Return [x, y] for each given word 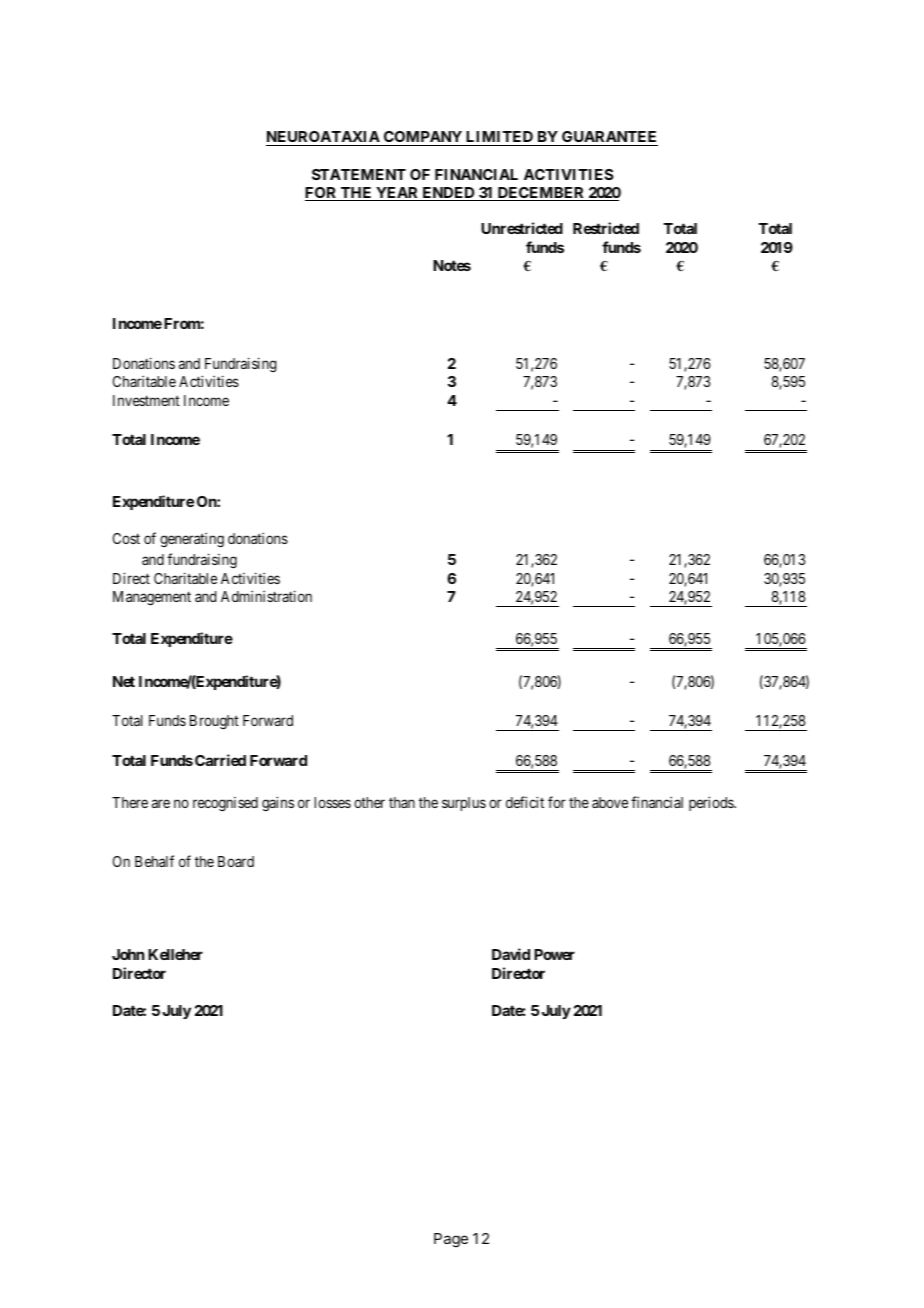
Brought [214, 722]
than [402, 802]
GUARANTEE [609, 138]
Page [451, 1240]
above [610, 802]
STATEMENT [359, 174]
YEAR [397, 194]
